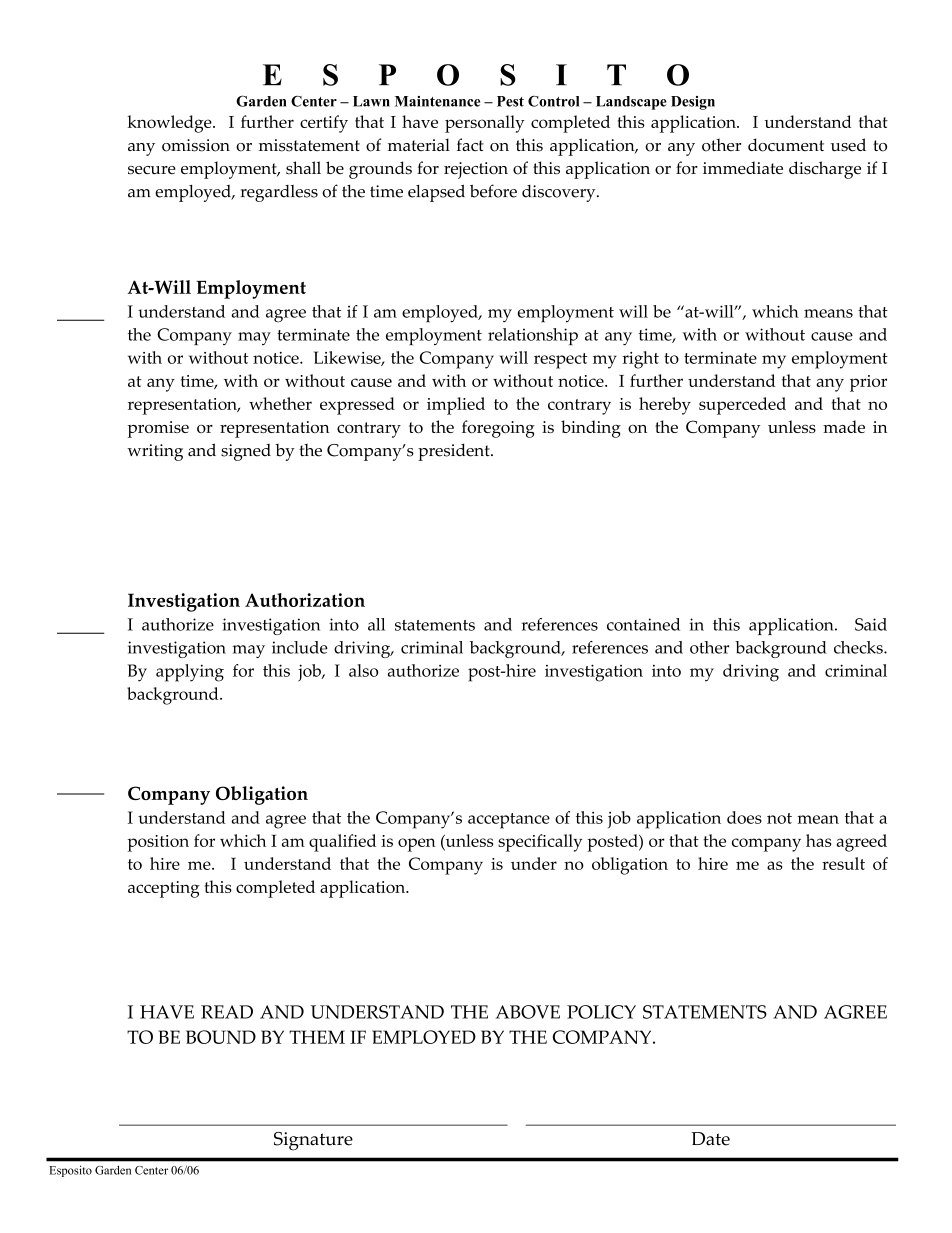  I want to click on Esposito, so click(70, 1171).
